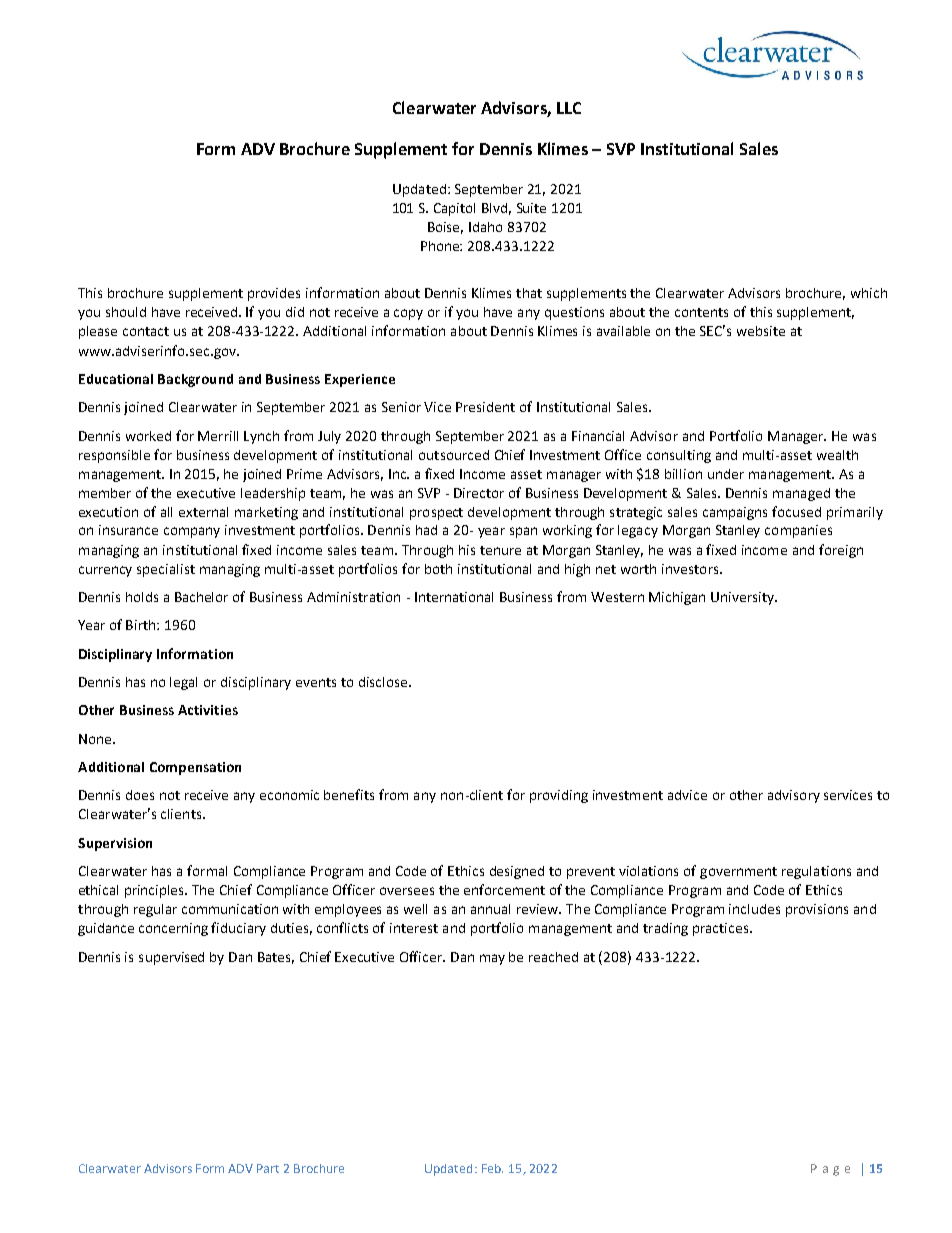 This screenshot has height=1233, width=952. What do you see at coordinates (559, 796) in the screenshot?
I see `providing` at bounding box center [559, 796].
